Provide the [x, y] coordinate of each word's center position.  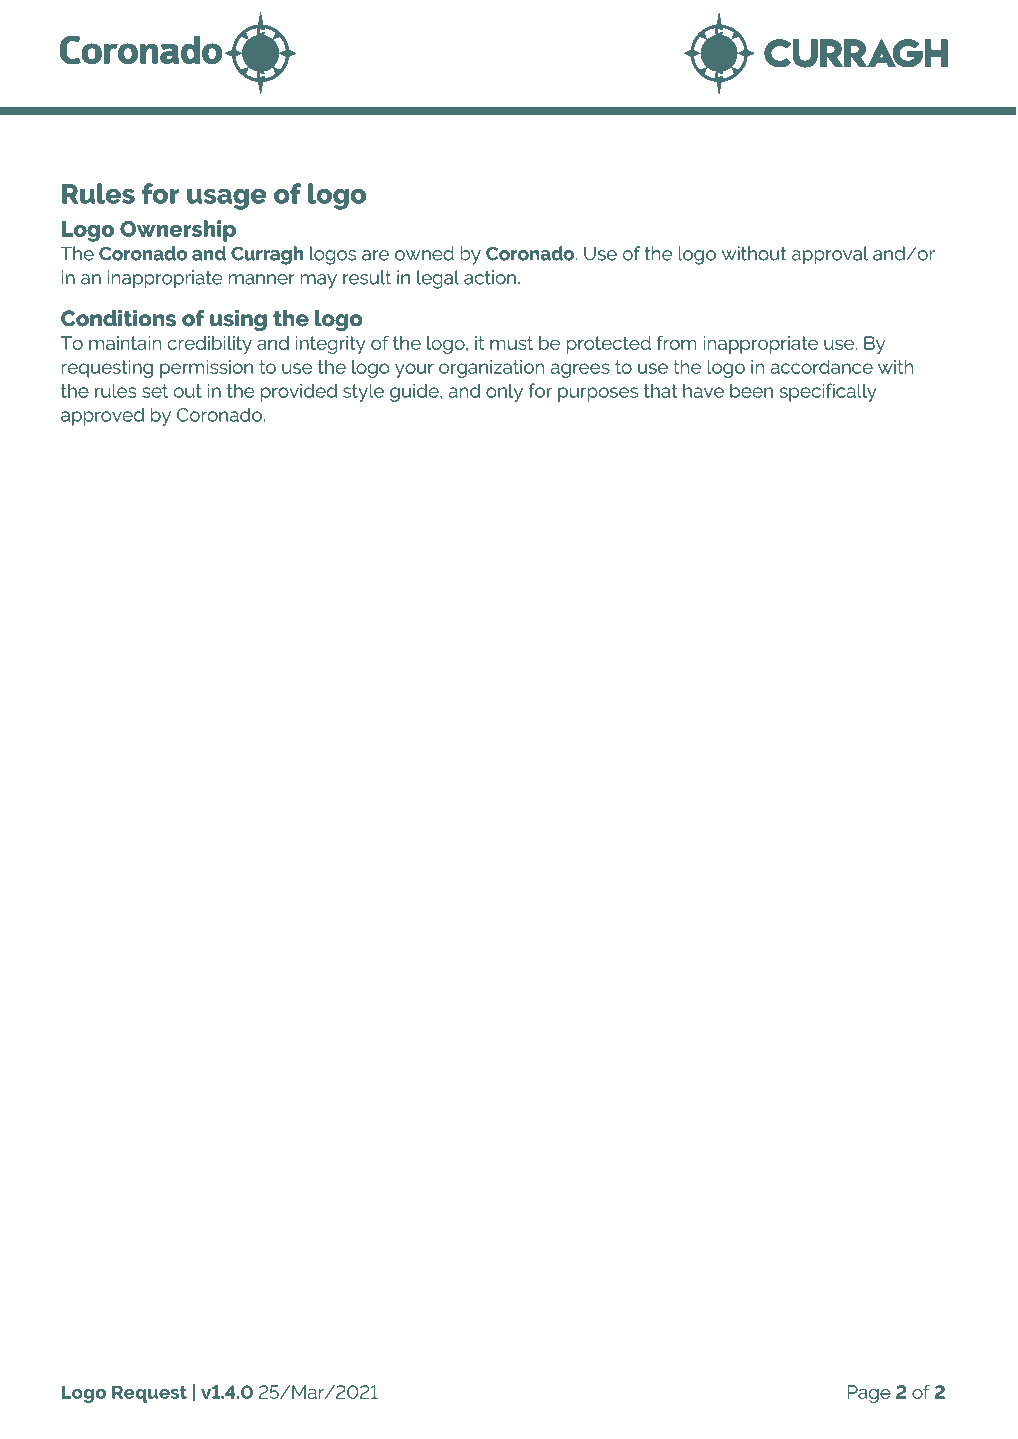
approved [102, 416]
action [490, 277]
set [155, 391]
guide [415, 393]
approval [830, 255]
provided [299, 393]
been [751, 390]
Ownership [178, 231]
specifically [828, 392]
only [504, 393]
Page [869, 1394]
